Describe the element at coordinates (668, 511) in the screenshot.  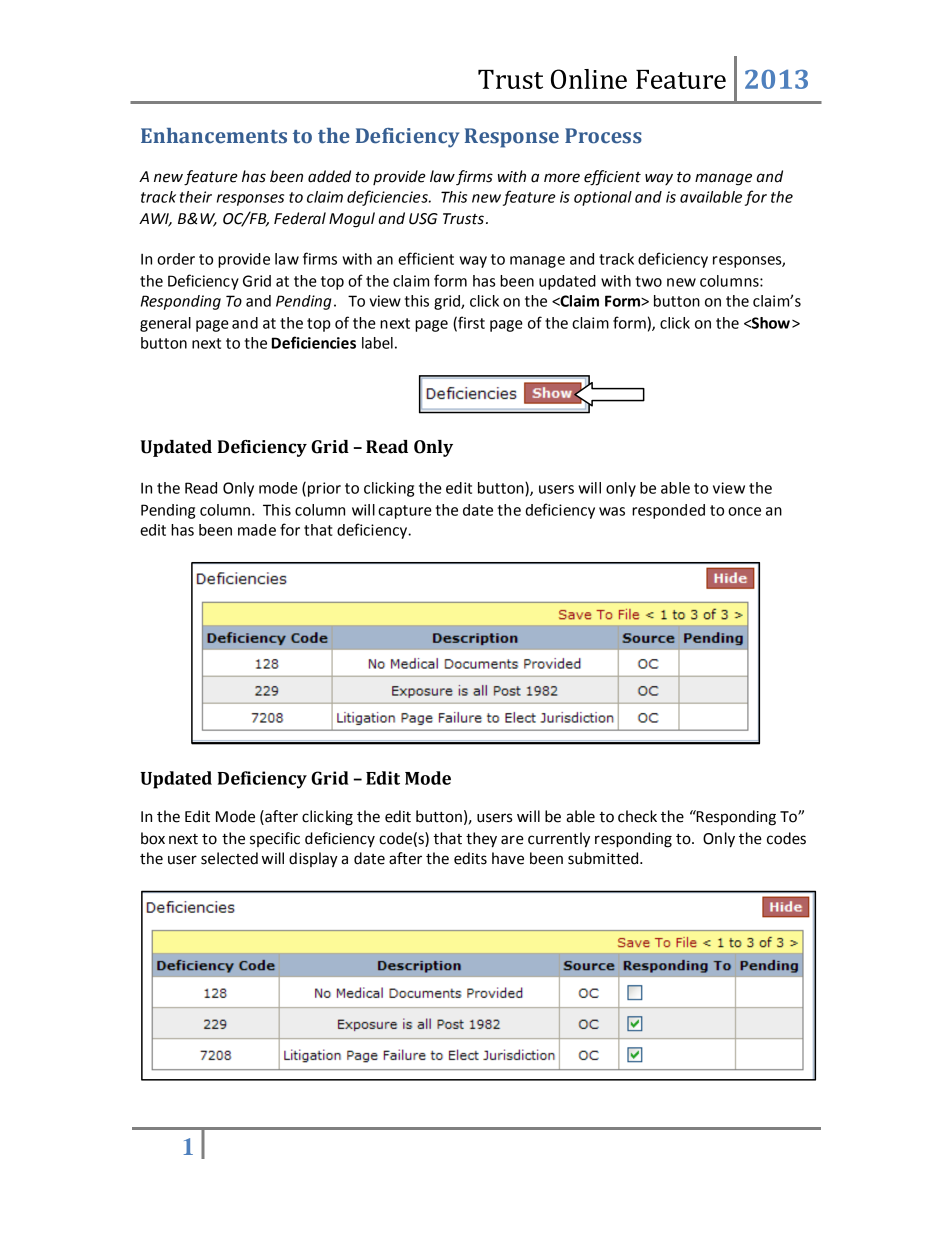
I see `responded` at that location.
